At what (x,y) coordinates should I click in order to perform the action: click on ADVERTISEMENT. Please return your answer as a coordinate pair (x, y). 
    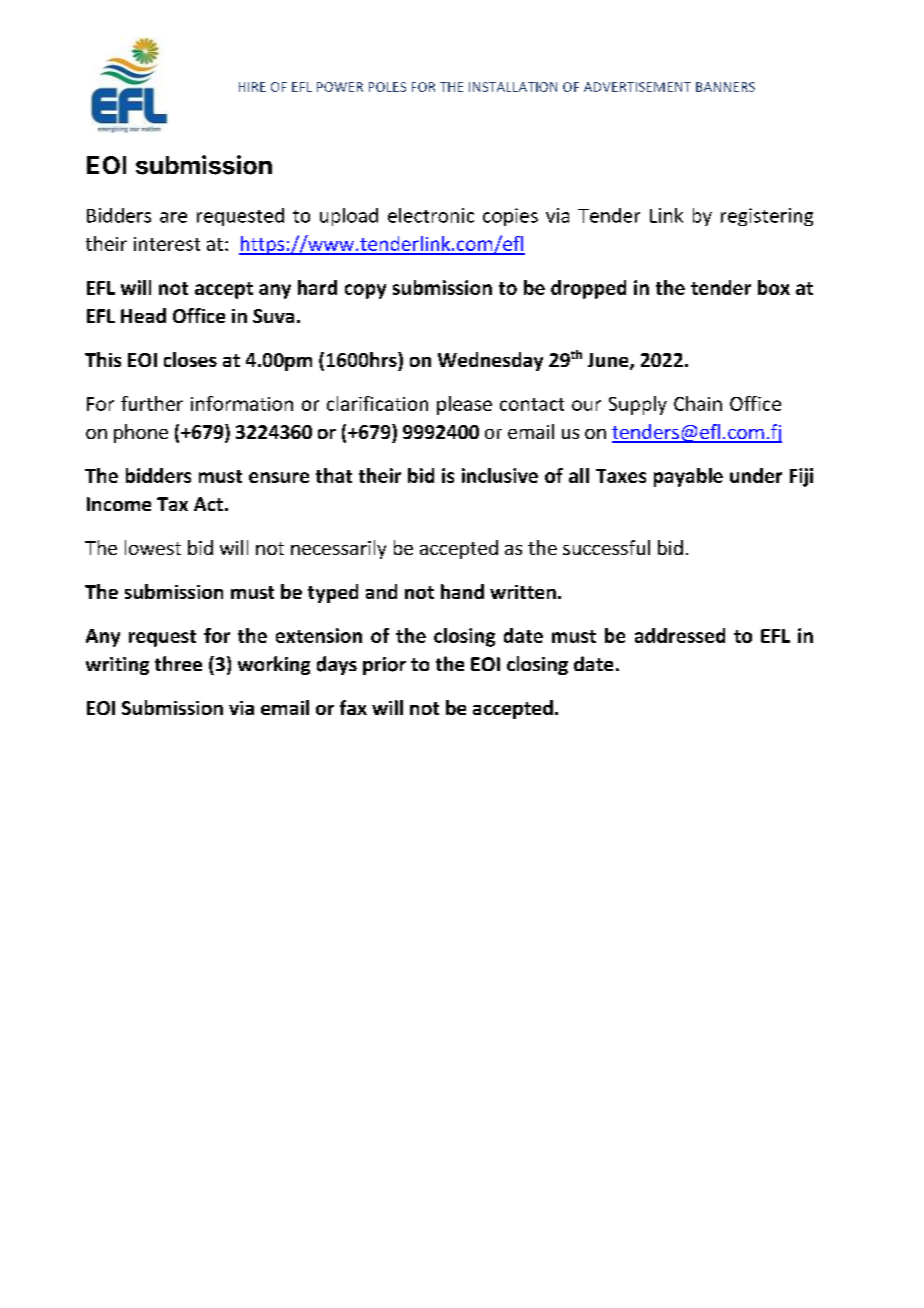
    Looking at the image, I should click on (637, 87).
